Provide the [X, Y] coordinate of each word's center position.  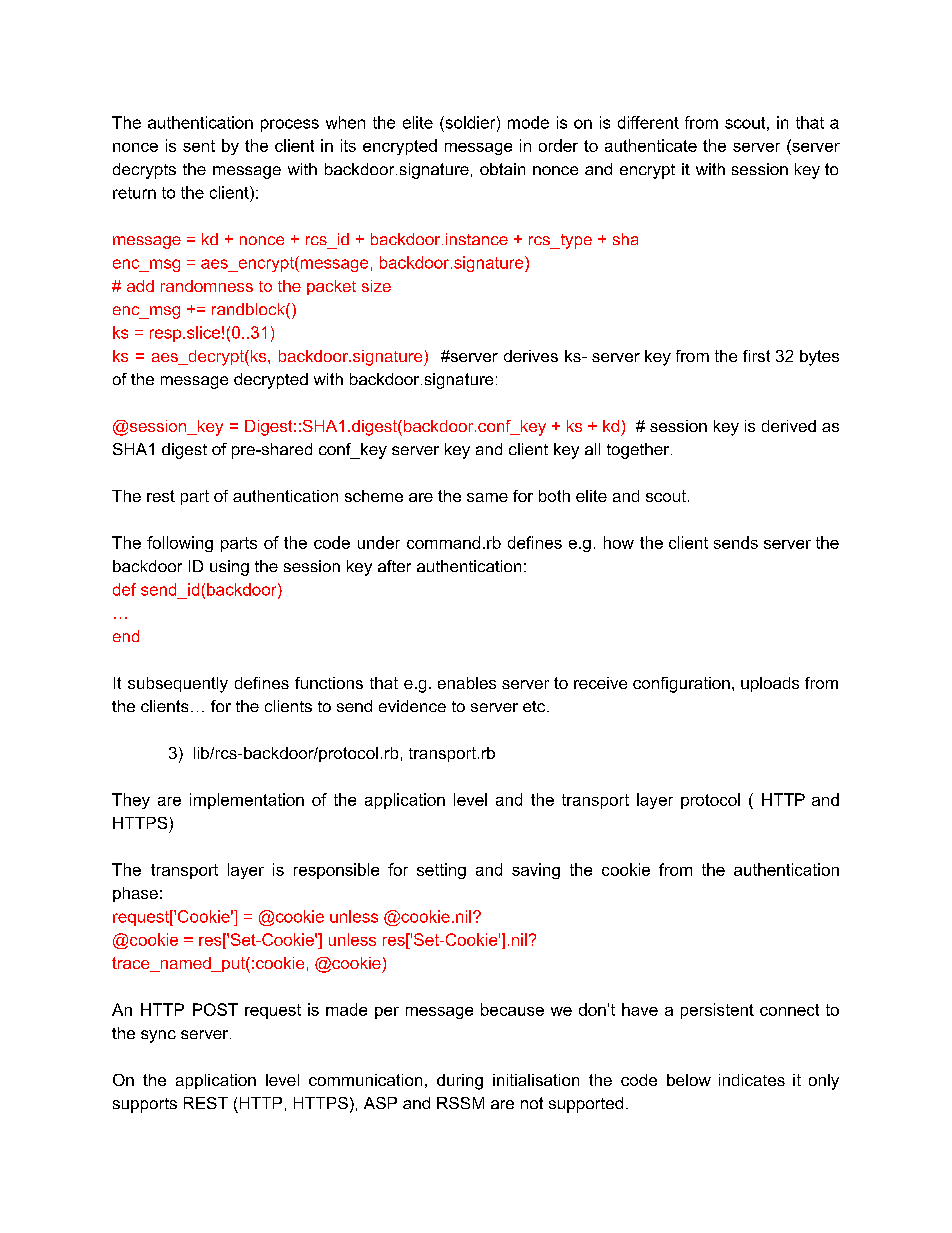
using [229, 568]
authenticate [651, 145]
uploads [770, 684]
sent [199, 146]
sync [158, 1036]
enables [467, 683]
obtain [502, 169]
